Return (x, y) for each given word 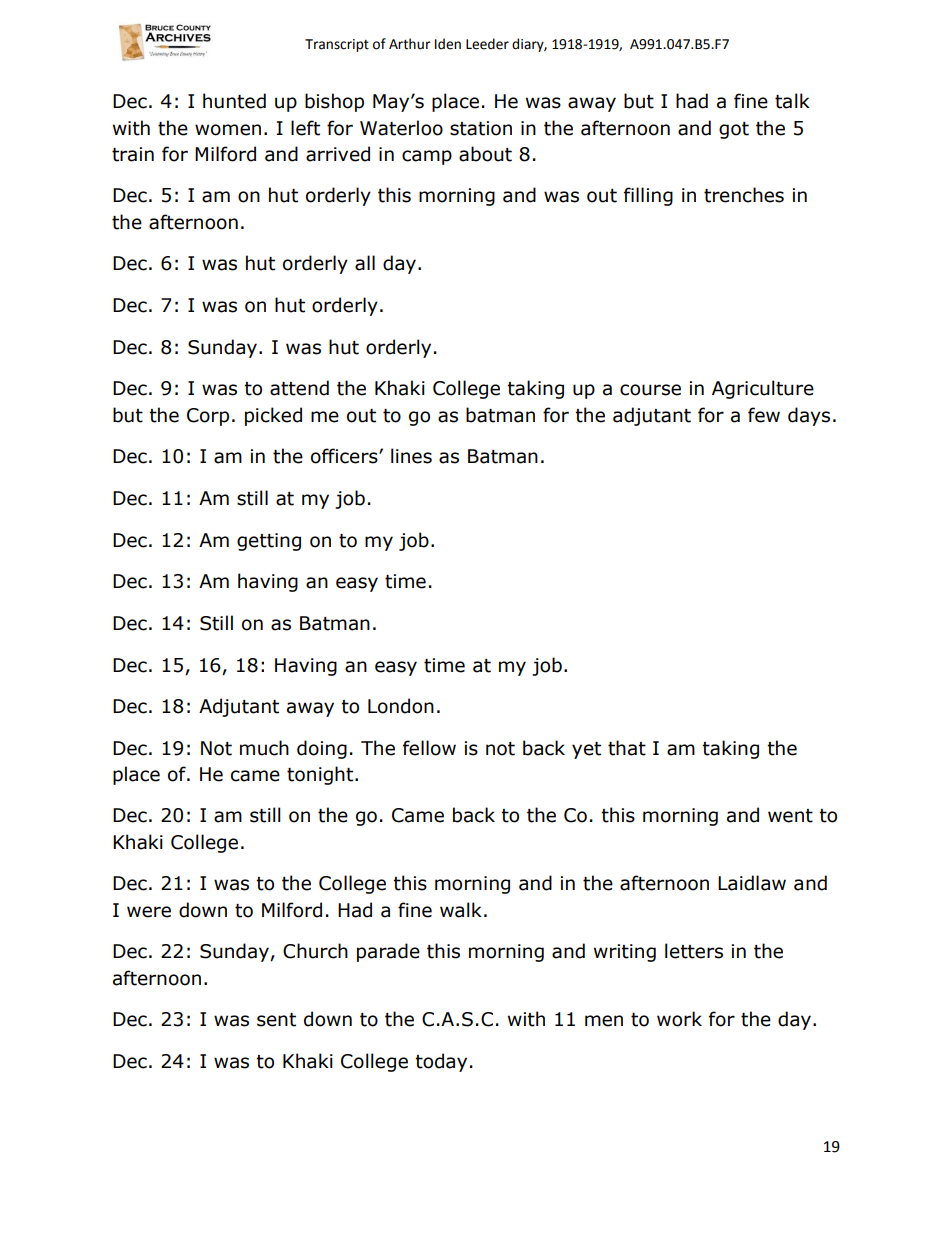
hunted (234, 101)
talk (792, 101)
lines (411, 456)
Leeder (487, 44)
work (679, 1019)
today (441, 1062)
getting (269, 542)
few (764, 415)
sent (276, 1020)
